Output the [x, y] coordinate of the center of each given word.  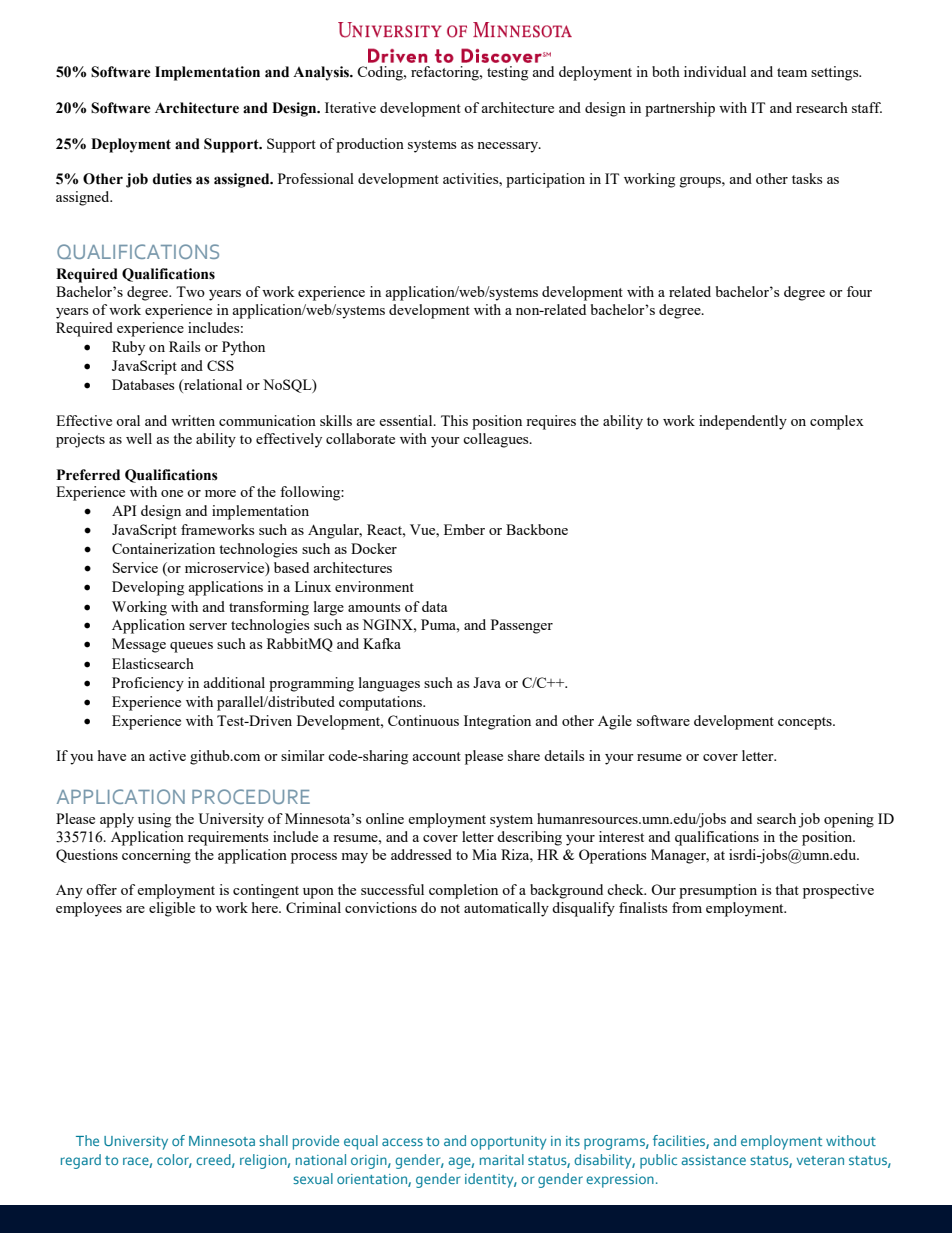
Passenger [522, 626]
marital [502, 1159]
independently [743, 422]
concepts [806, 723]
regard [81, 1161]
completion [463, 891]
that [787, 889]
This [454, 420]
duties [172, 179]
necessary [509, 147]
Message [139, 645]
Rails [184, 346]
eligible [172, 909]
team [792, 72]
